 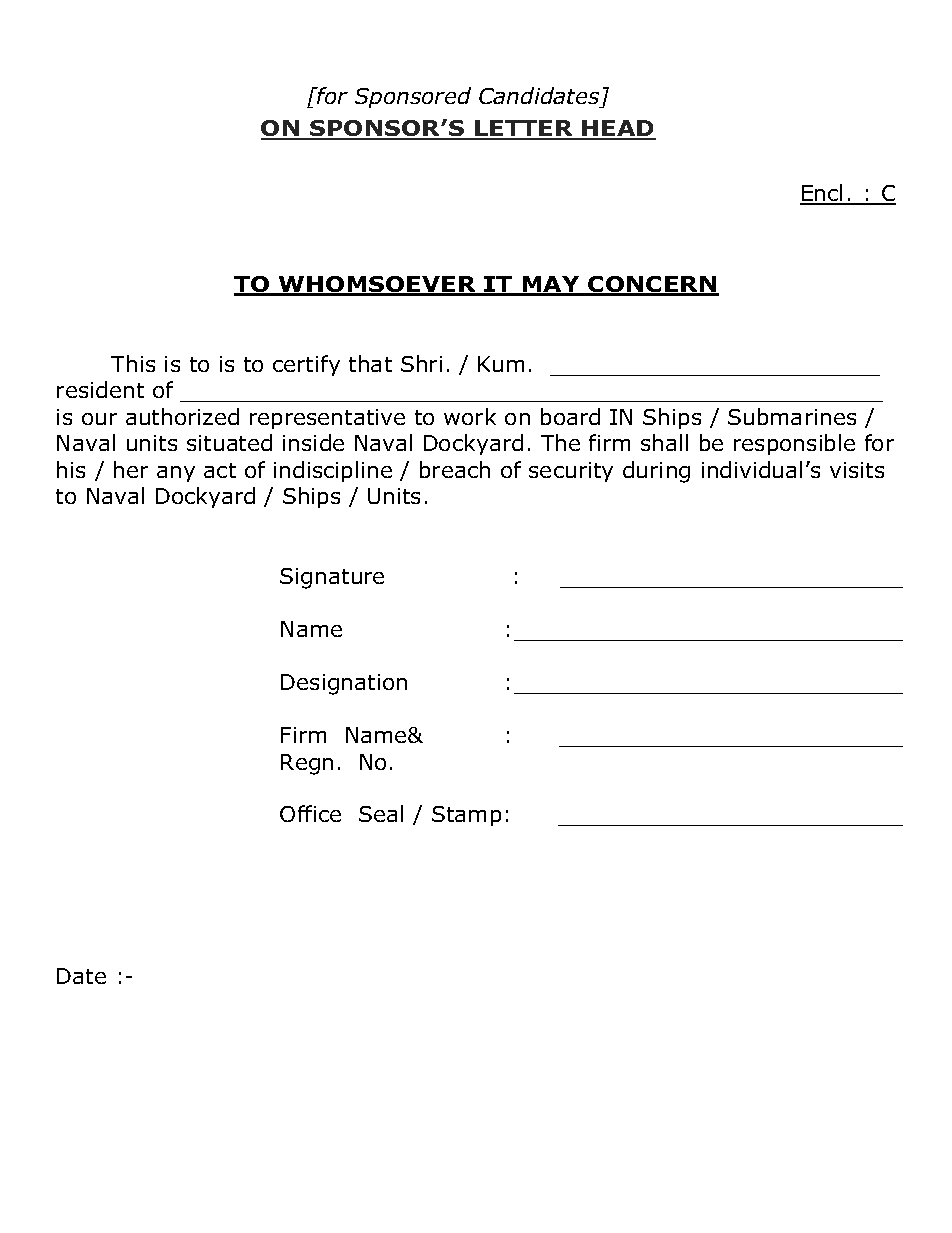 I want to click on HEAD, so click(x=618, y=129).
